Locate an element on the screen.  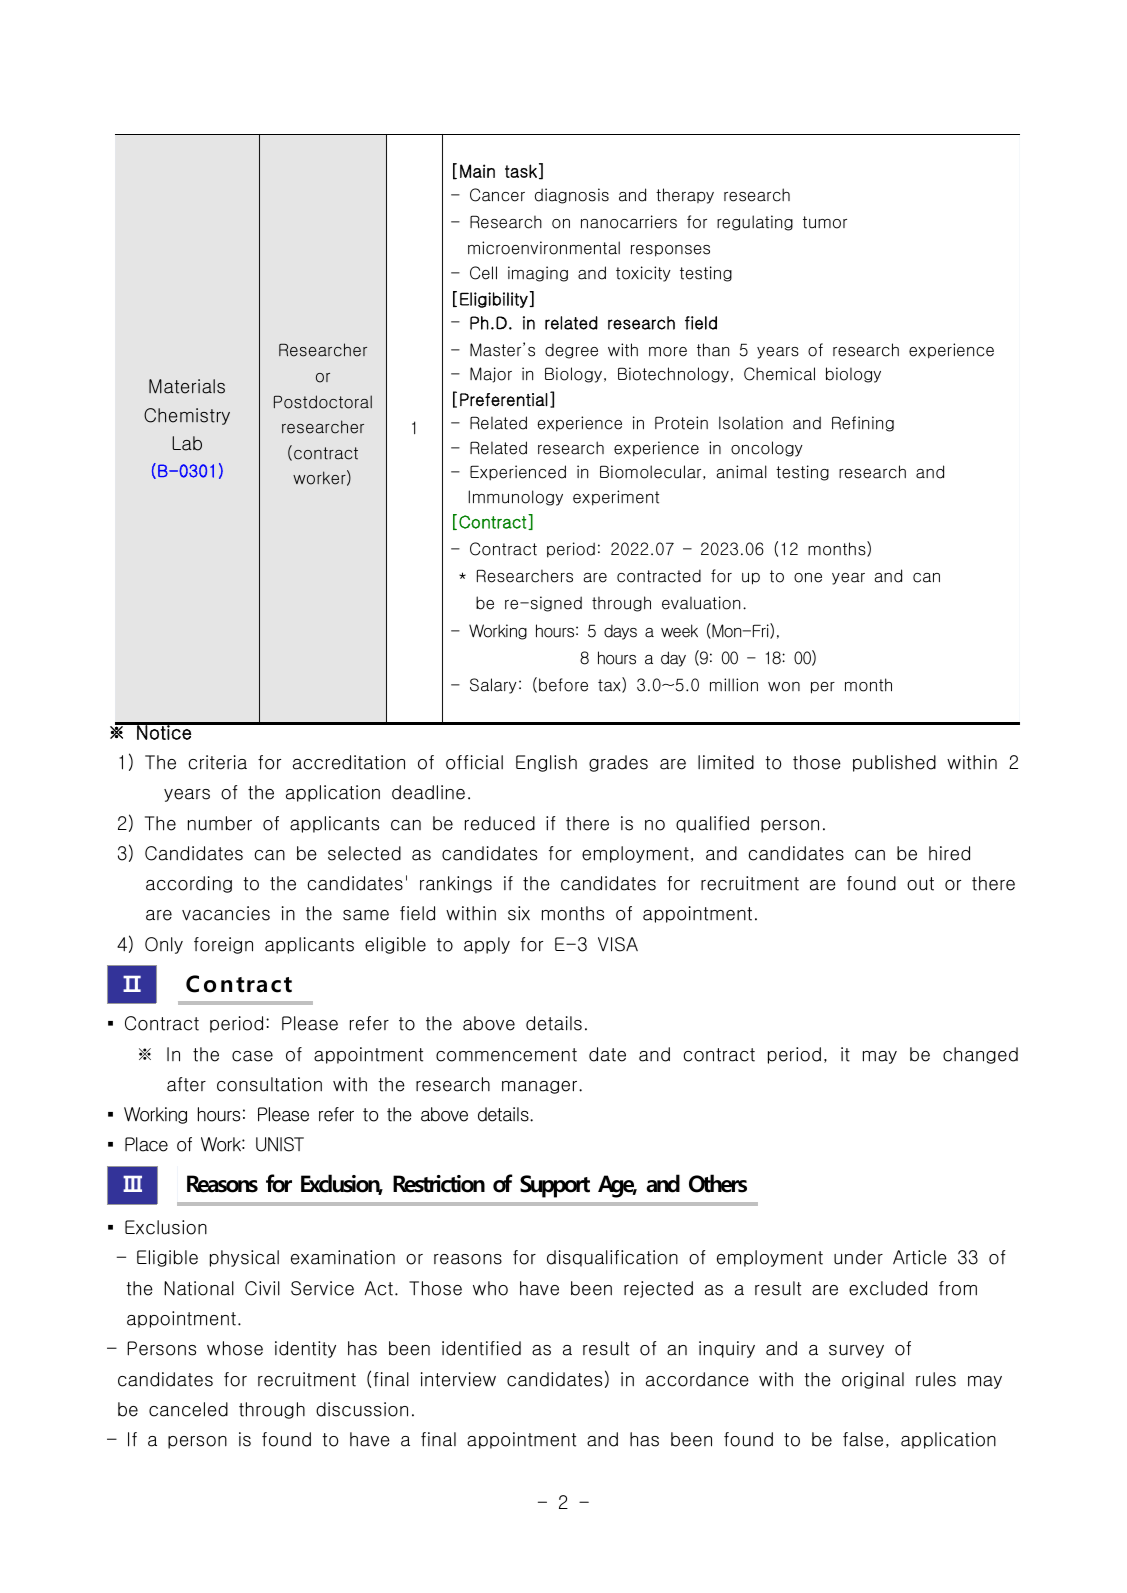
one is located at coordinates (808, 578).
